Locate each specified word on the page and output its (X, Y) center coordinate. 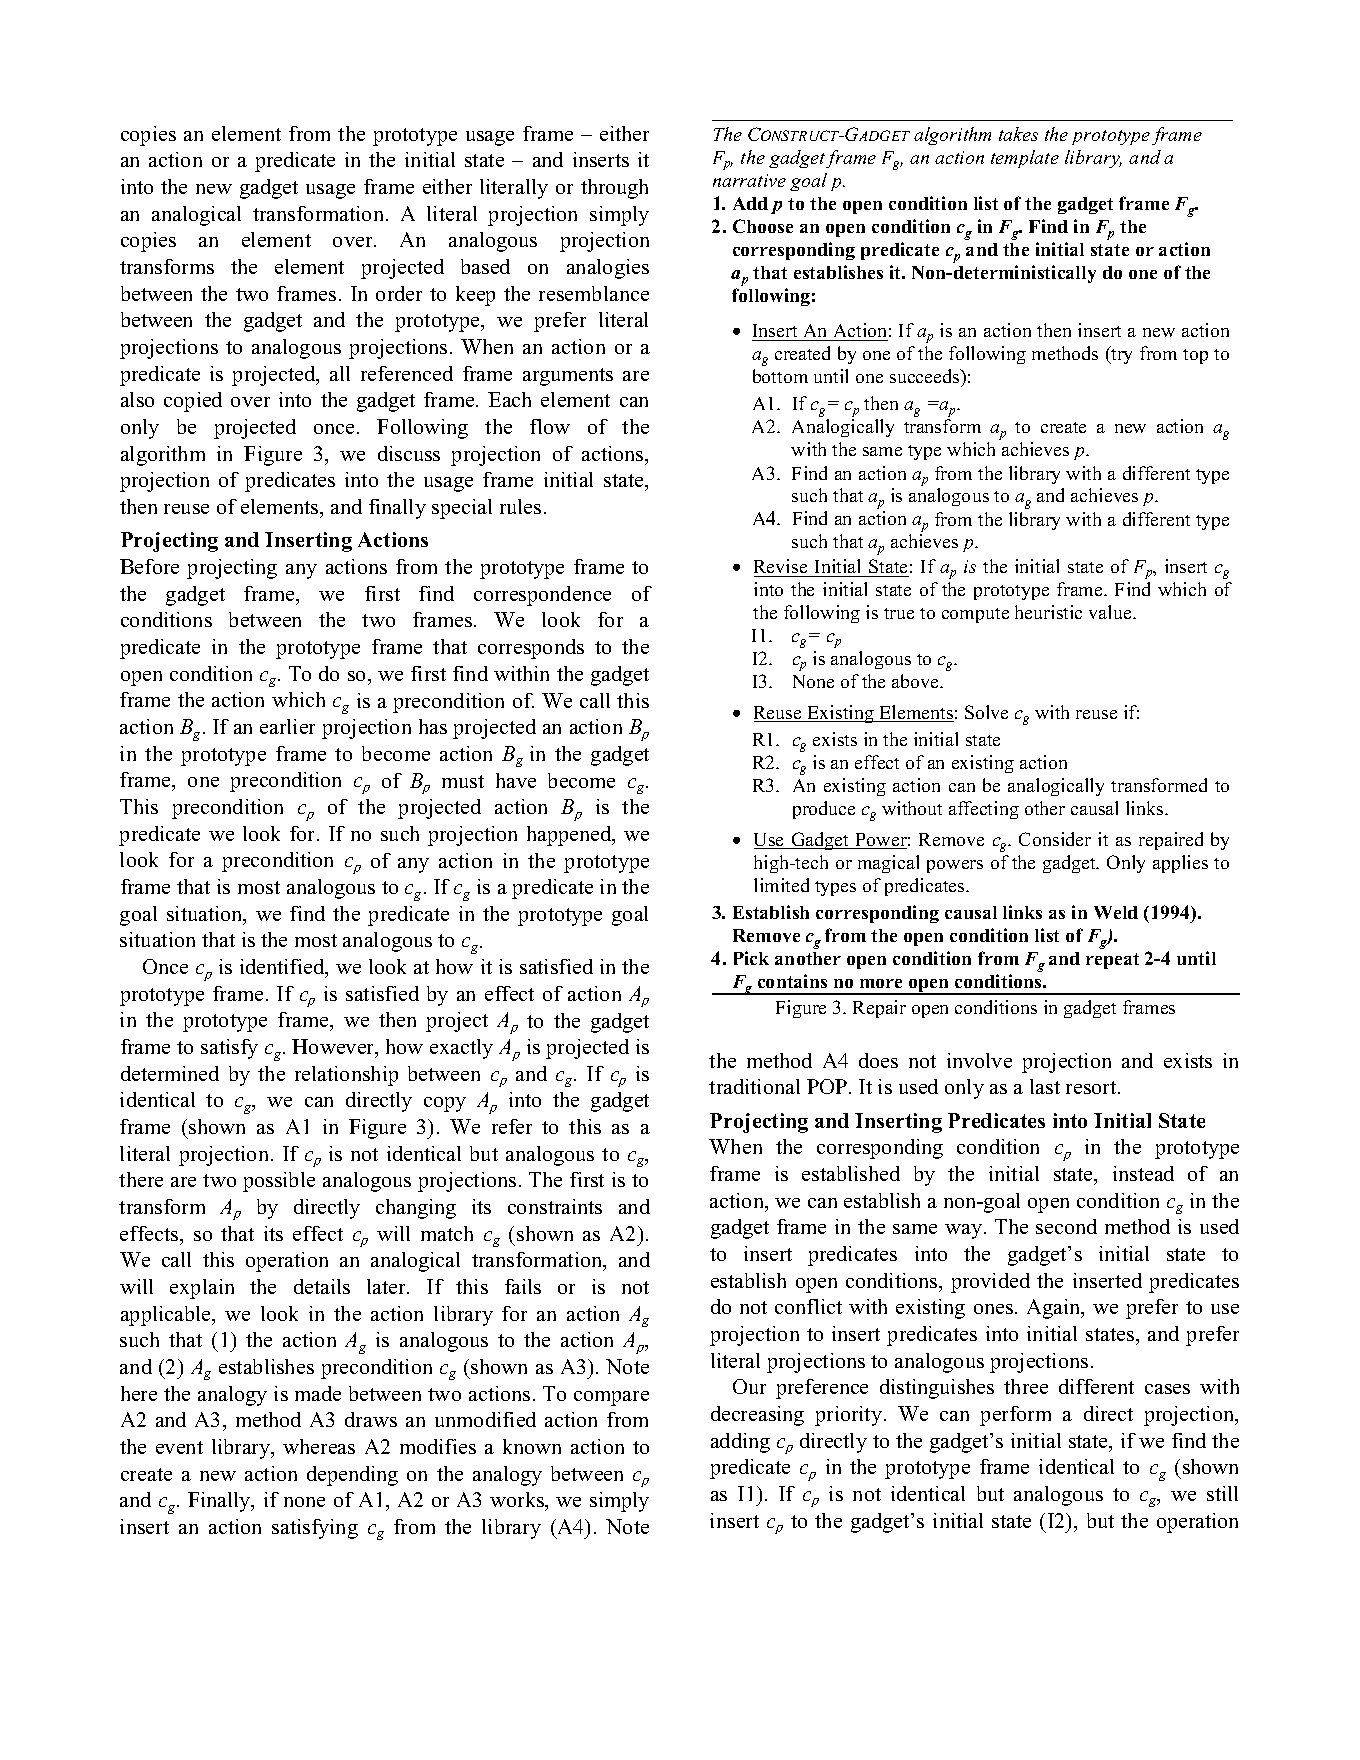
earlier (287, 726)
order (399, 293)
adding (740, 1443)
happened (570, 836)
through (614, 189)
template (1025, 159)
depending (352, 1476)
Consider (1055, 839)
